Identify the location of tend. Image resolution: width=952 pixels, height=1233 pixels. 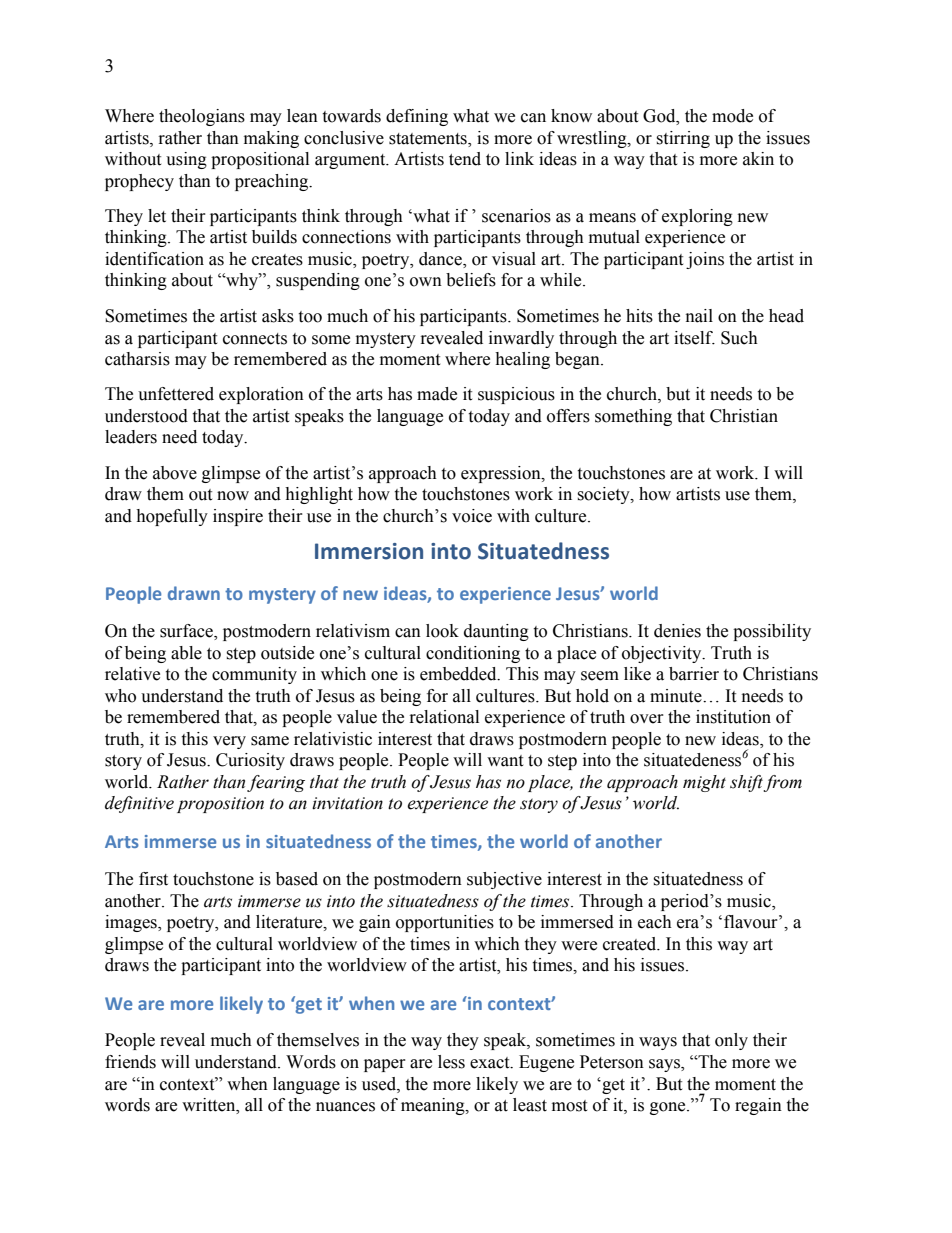
(465, 159).
